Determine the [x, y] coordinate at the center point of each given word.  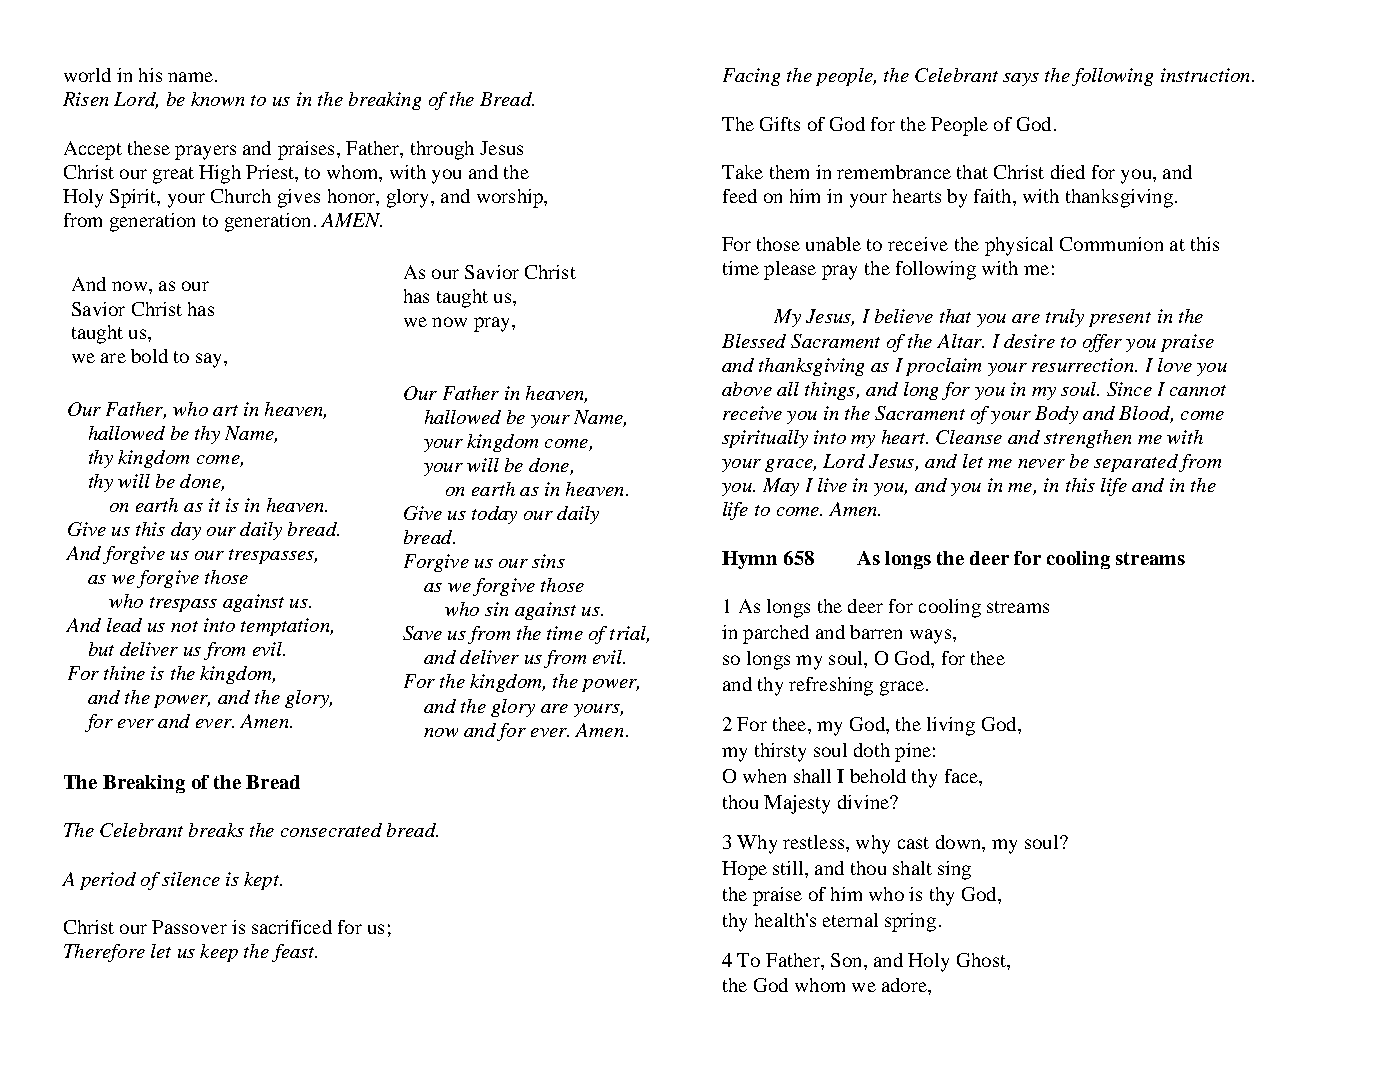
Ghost [982, 960]
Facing [751, 77]
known [217, 99]
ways [932, 636]
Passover [189, 927]
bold [149, 356]
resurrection [1084, 365]
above [747, 389]
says [1021, 79]
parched [776, 634]
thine [124, 673]
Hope [744, 870]
